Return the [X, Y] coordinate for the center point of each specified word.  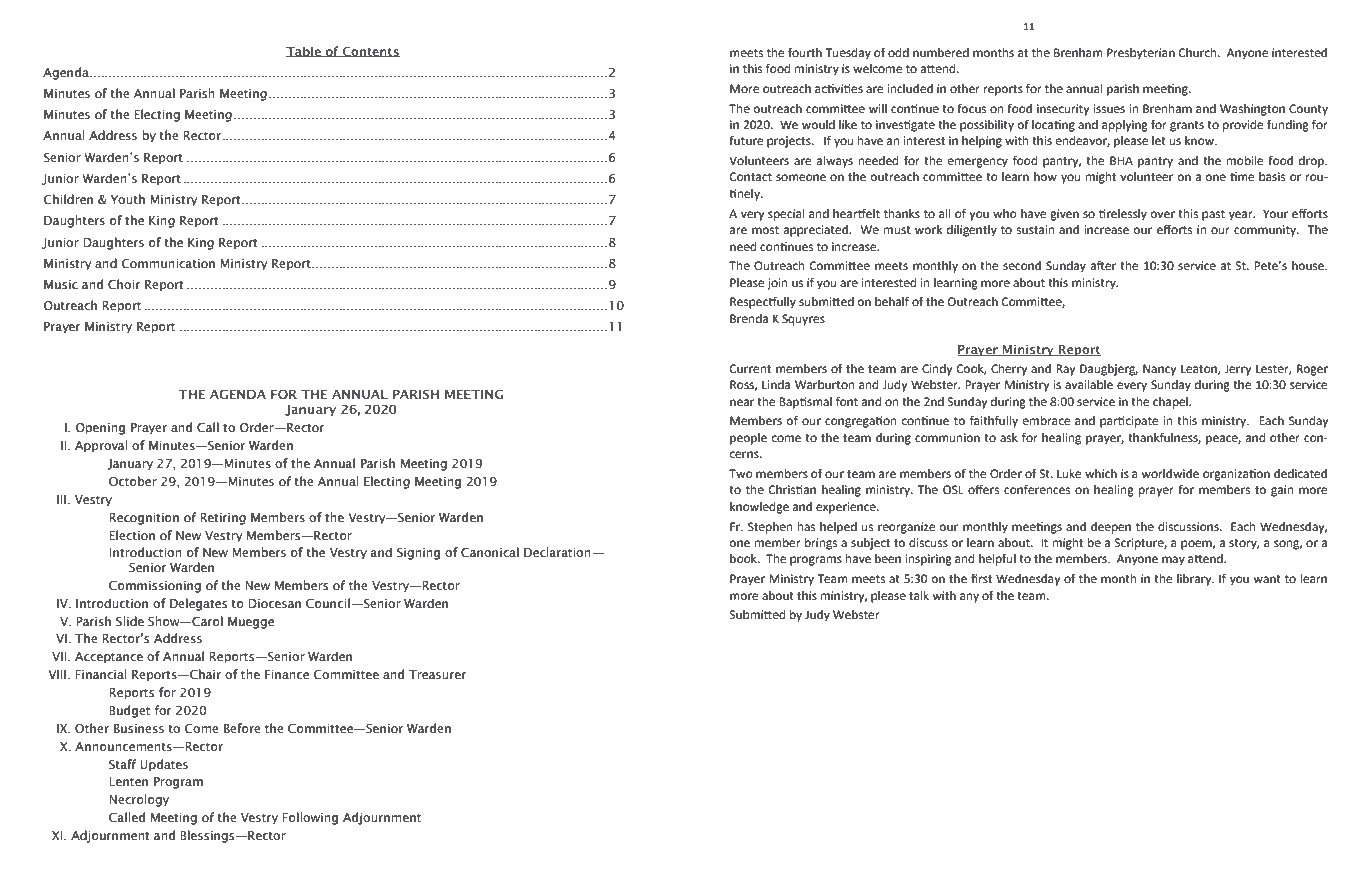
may [1173, 561]
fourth [805, 52]
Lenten [128, 781]
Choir [124, 284]
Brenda [749, 318]
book [744, 558]
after [1103, 265]
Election [132, 535]
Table [304, 51]
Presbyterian [1141, 54]
